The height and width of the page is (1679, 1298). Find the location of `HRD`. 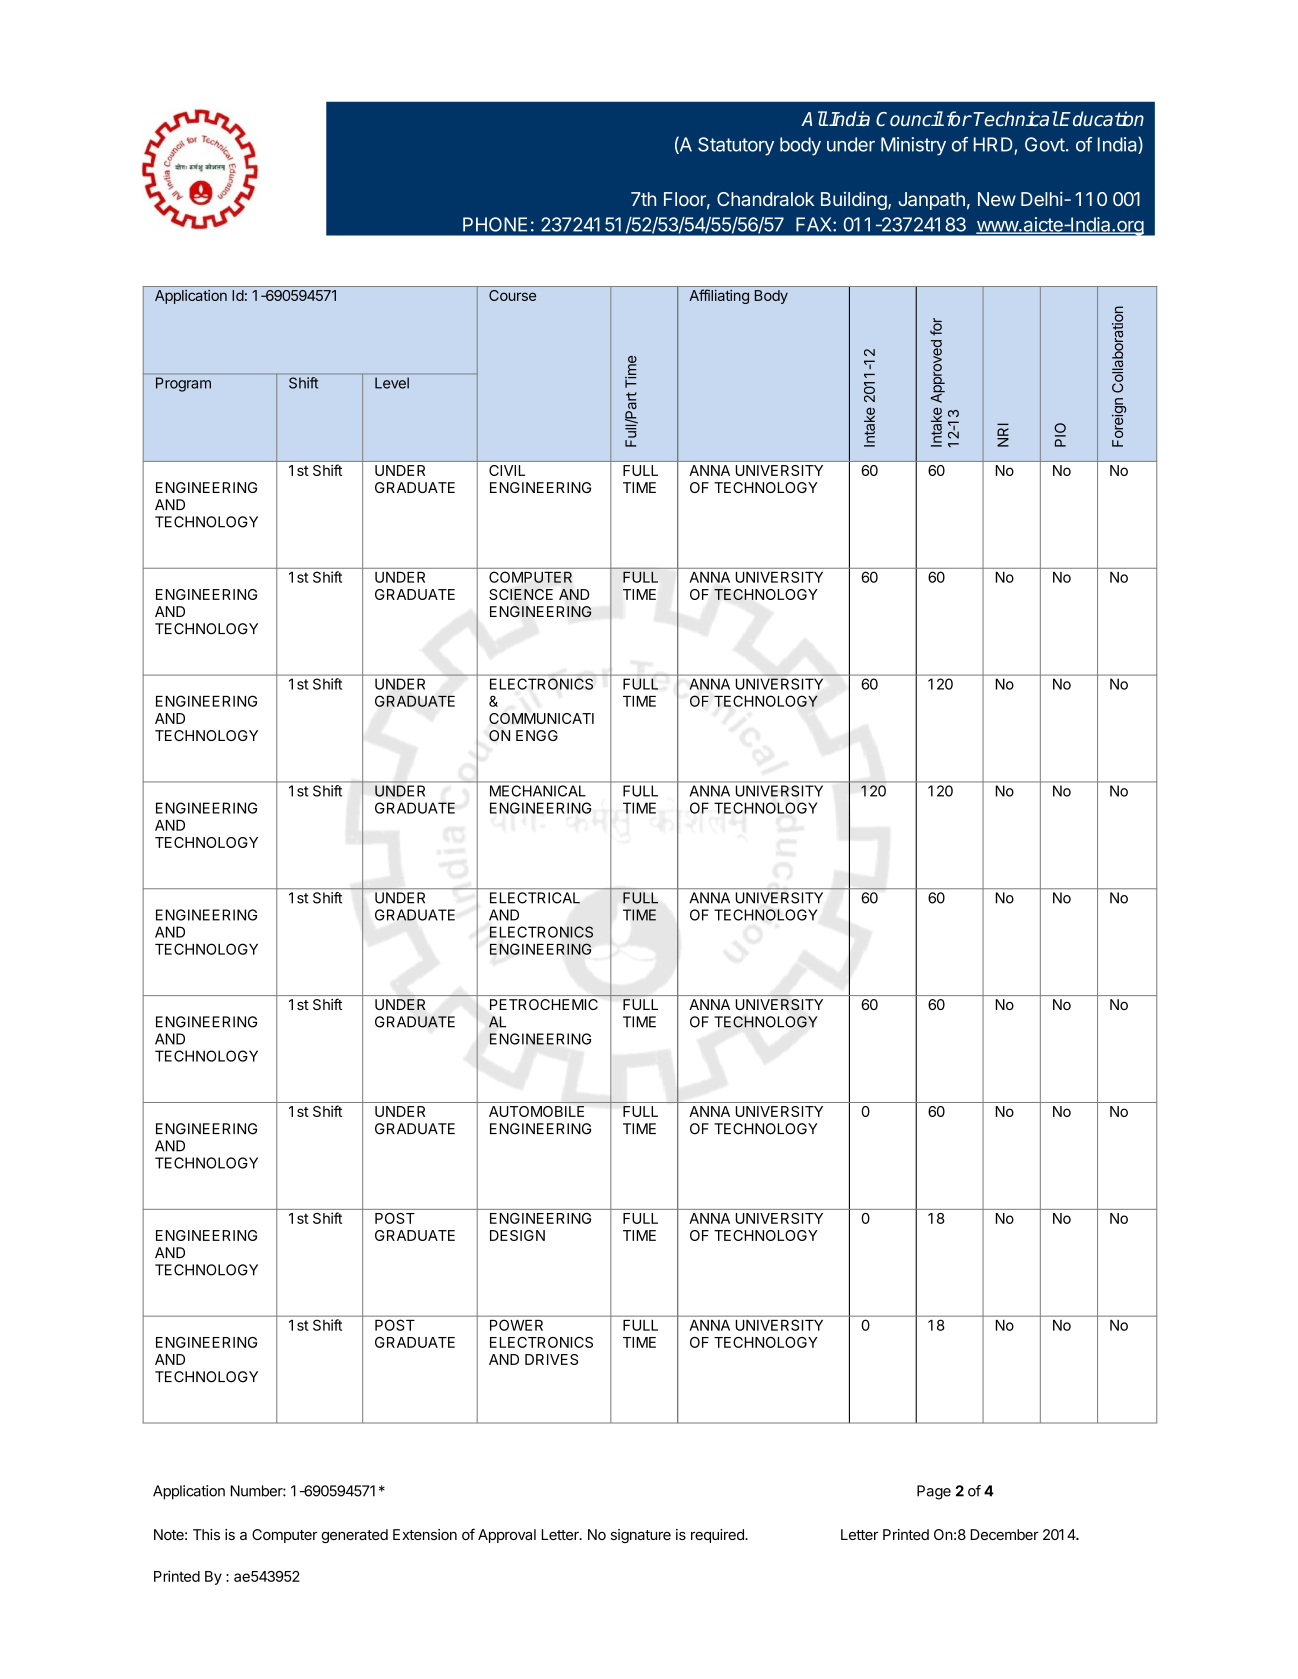

HRD is located at coordinates (994, 145).
